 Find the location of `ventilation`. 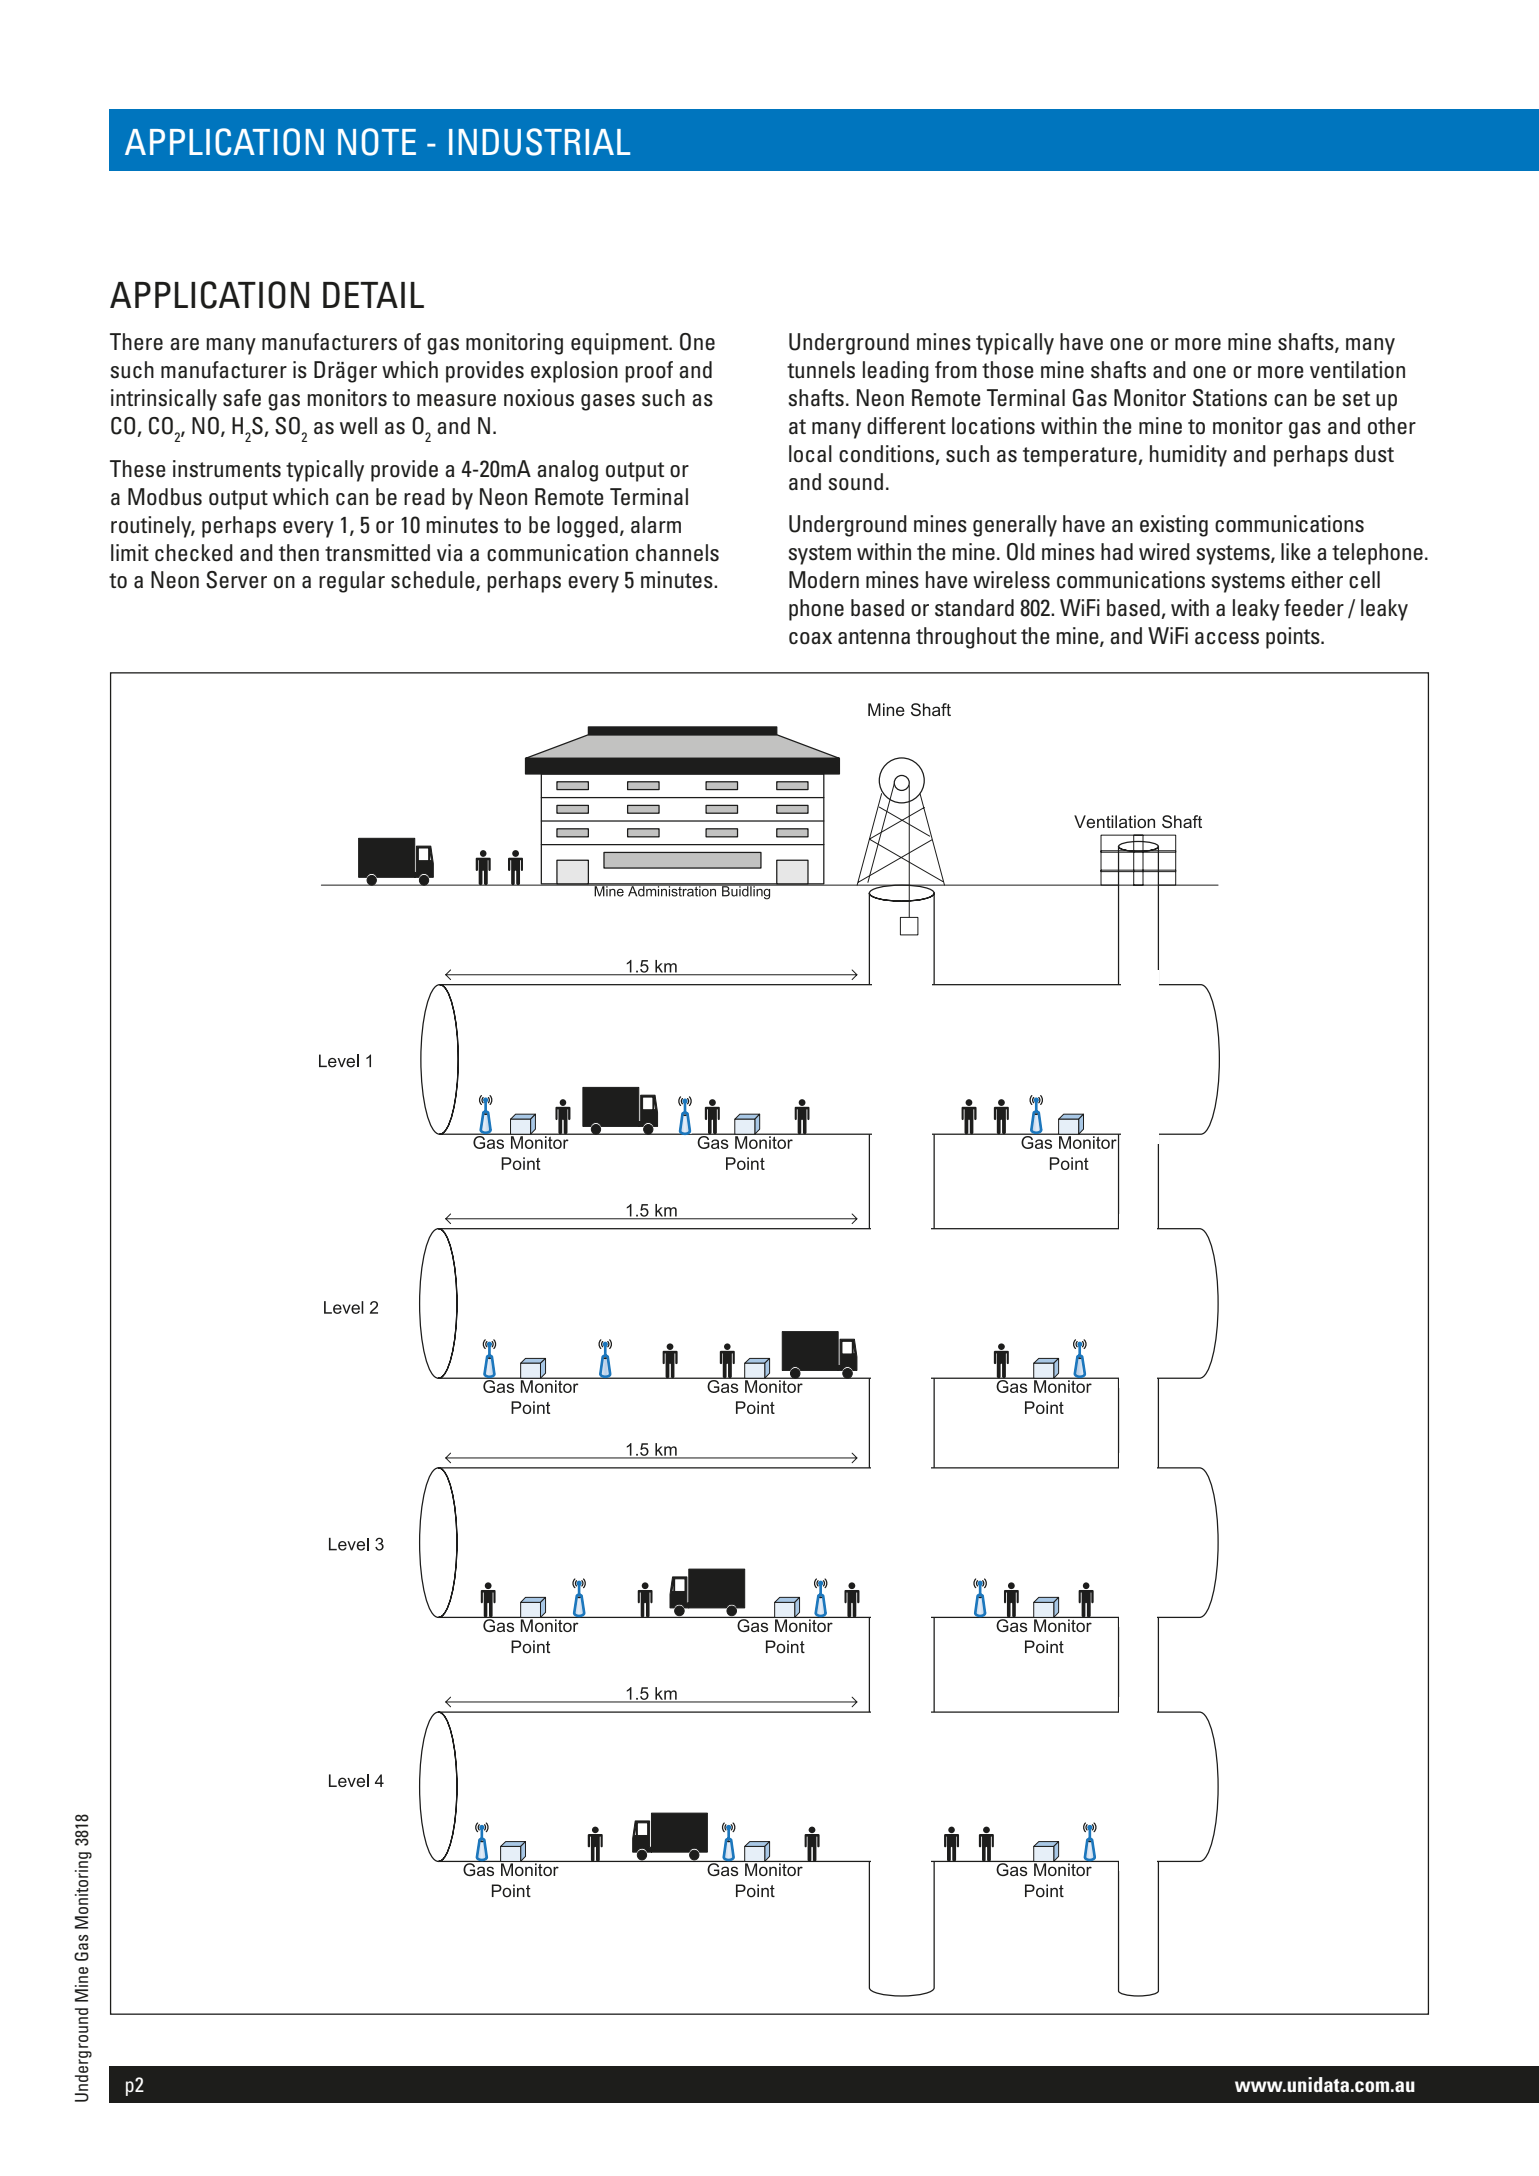

ventilation is located at coordinates (1357, 370).
